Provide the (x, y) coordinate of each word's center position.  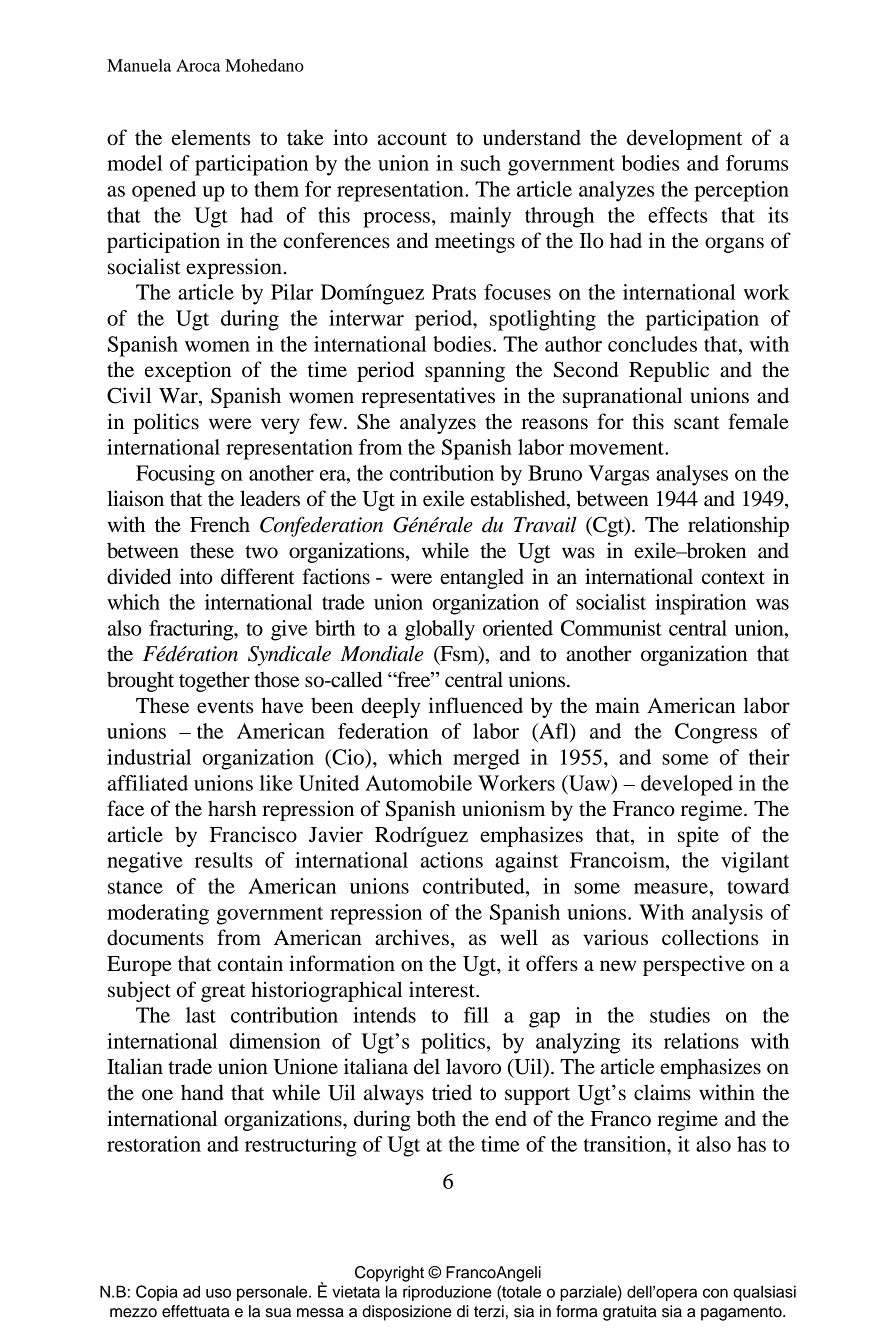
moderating (158, 914)
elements (211, 138)
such (481, 163)
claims (662, 1092)
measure (672, 888)
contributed (475, 886)
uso (218, 1293)
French (220, 525)
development (685, 139)
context (733, 578)
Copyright (389, 1274)
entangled (482, 578)
